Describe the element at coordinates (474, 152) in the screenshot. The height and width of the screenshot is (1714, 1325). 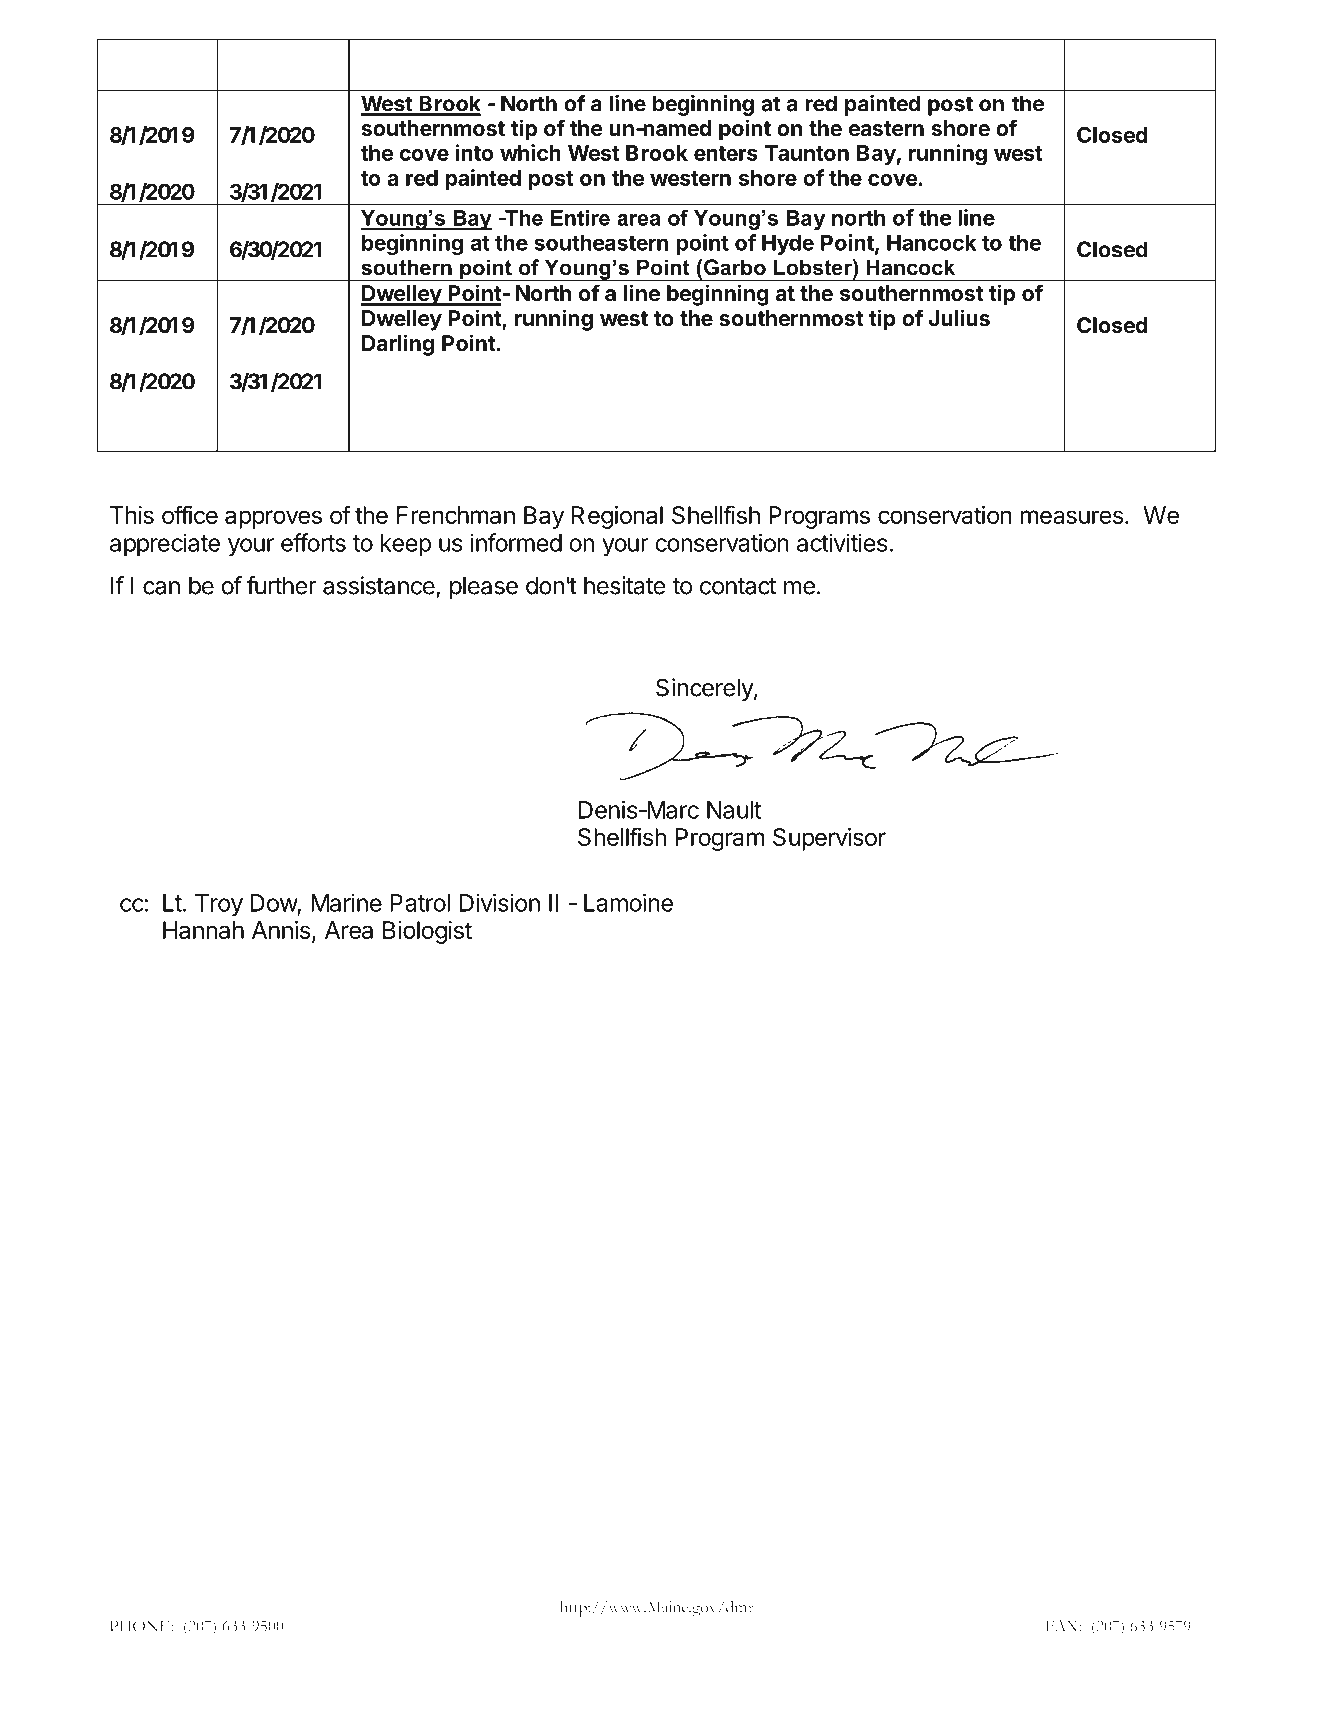
I see `into` at that location.
